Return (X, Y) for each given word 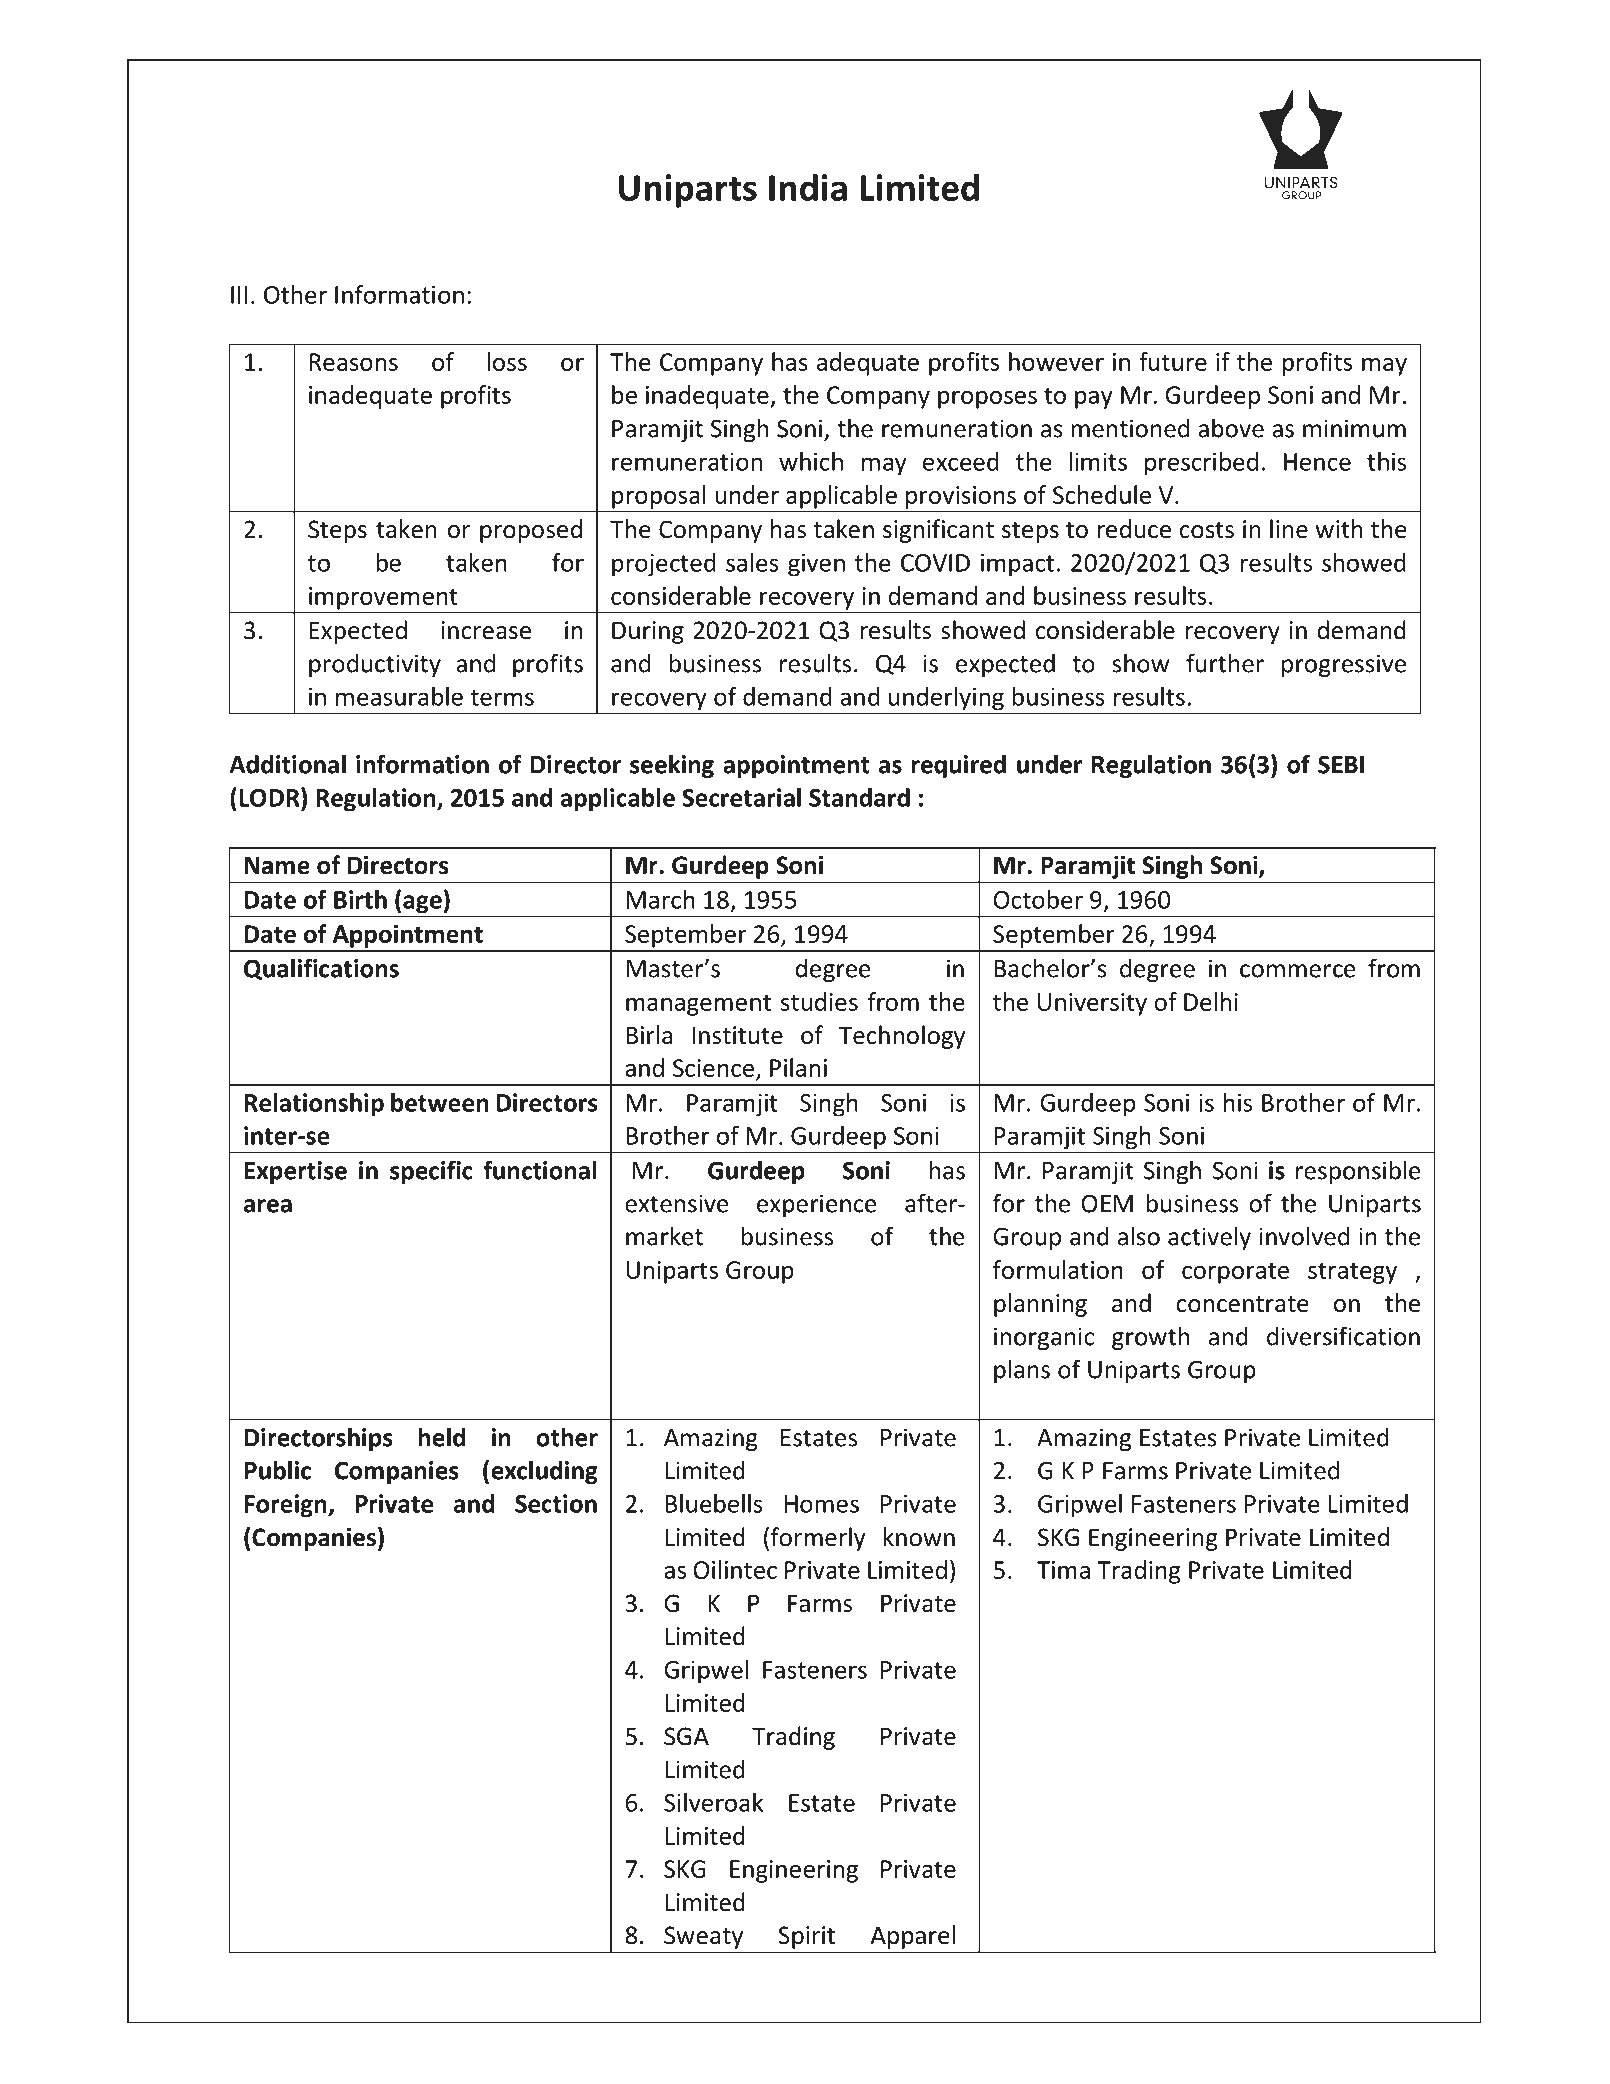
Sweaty (703, 1937)
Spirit (807, 1937)
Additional (287, 764)
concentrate (1242, 1304)
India (808, 187)
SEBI (1341, 764)
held (441, 1437)
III (239, 295)
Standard (859, 797)
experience (817, 1205)
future (1173, 361)
